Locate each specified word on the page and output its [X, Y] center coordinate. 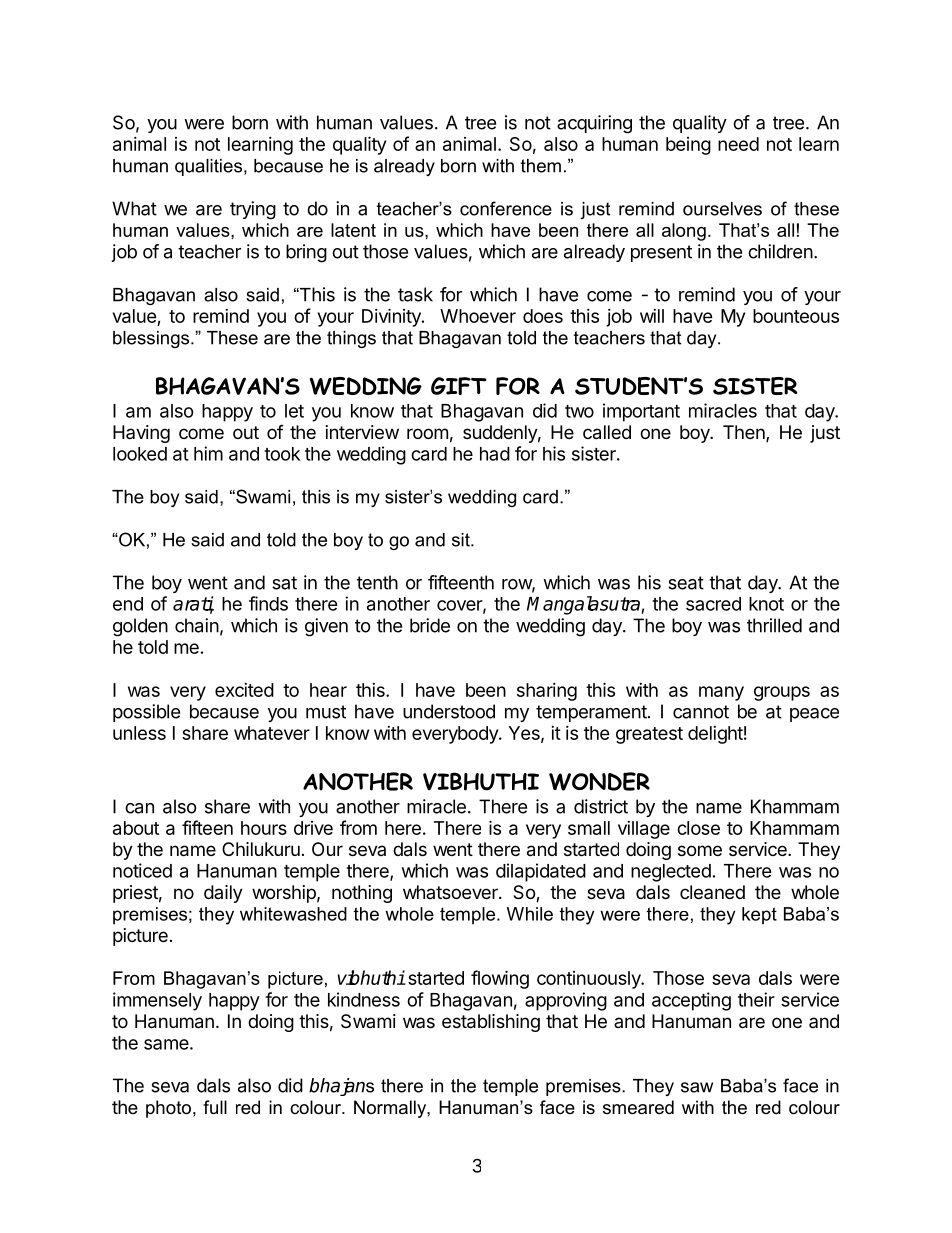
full [215, 1107]
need [738, 144]
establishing [491, 1023]
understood [449, 711]
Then [745, 433]
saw [697, 1087]
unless [139, 733]
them [541, 166]
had [495, 454]
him [208, 453]
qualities [210, 167]
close [698, 828]
